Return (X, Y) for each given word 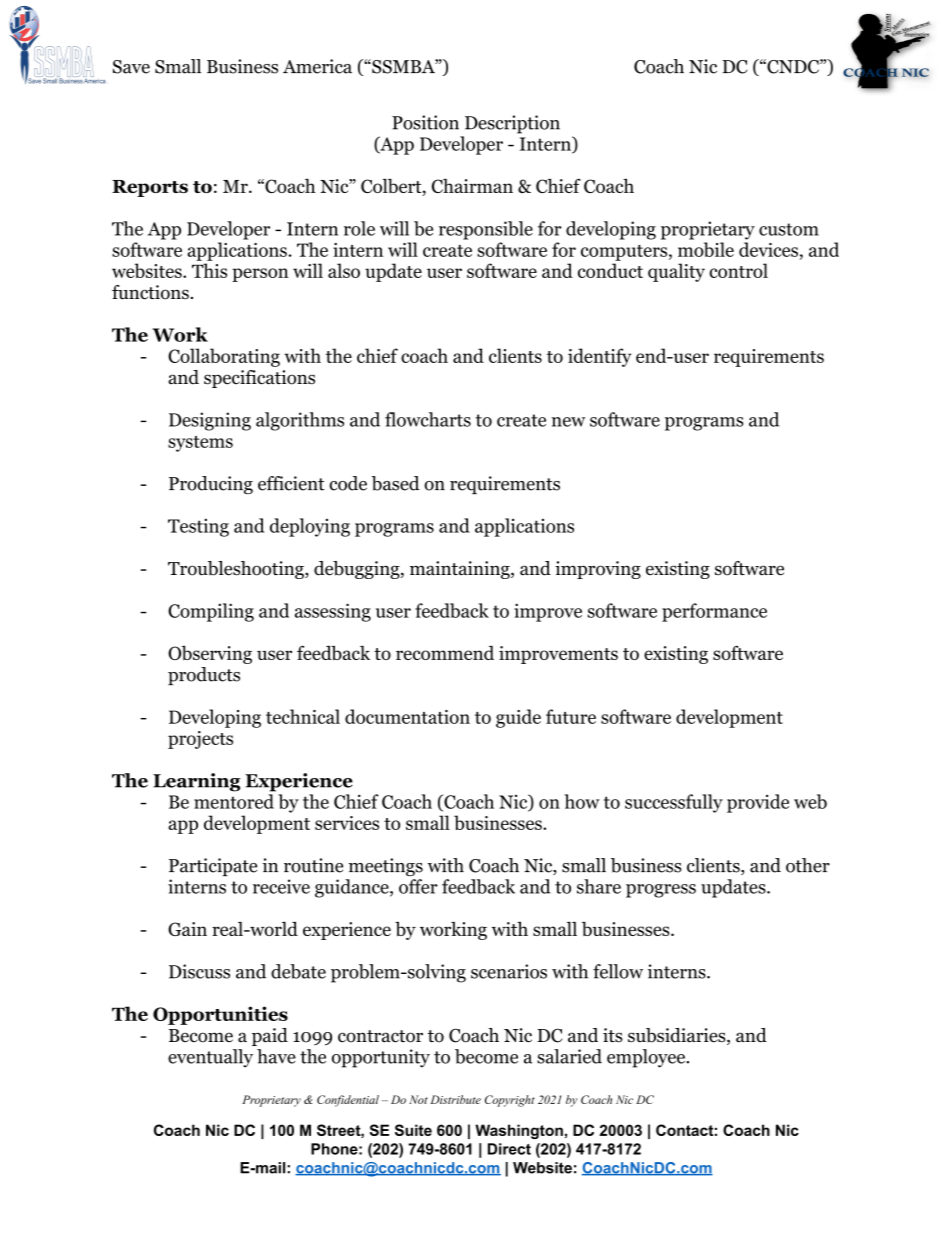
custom (789, 229)
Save (131, 67)
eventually (210, 1058)
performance (714, 612)
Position (425, 122)
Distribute (455, 1099)
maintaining (461, 570)
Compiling (211, 612)
